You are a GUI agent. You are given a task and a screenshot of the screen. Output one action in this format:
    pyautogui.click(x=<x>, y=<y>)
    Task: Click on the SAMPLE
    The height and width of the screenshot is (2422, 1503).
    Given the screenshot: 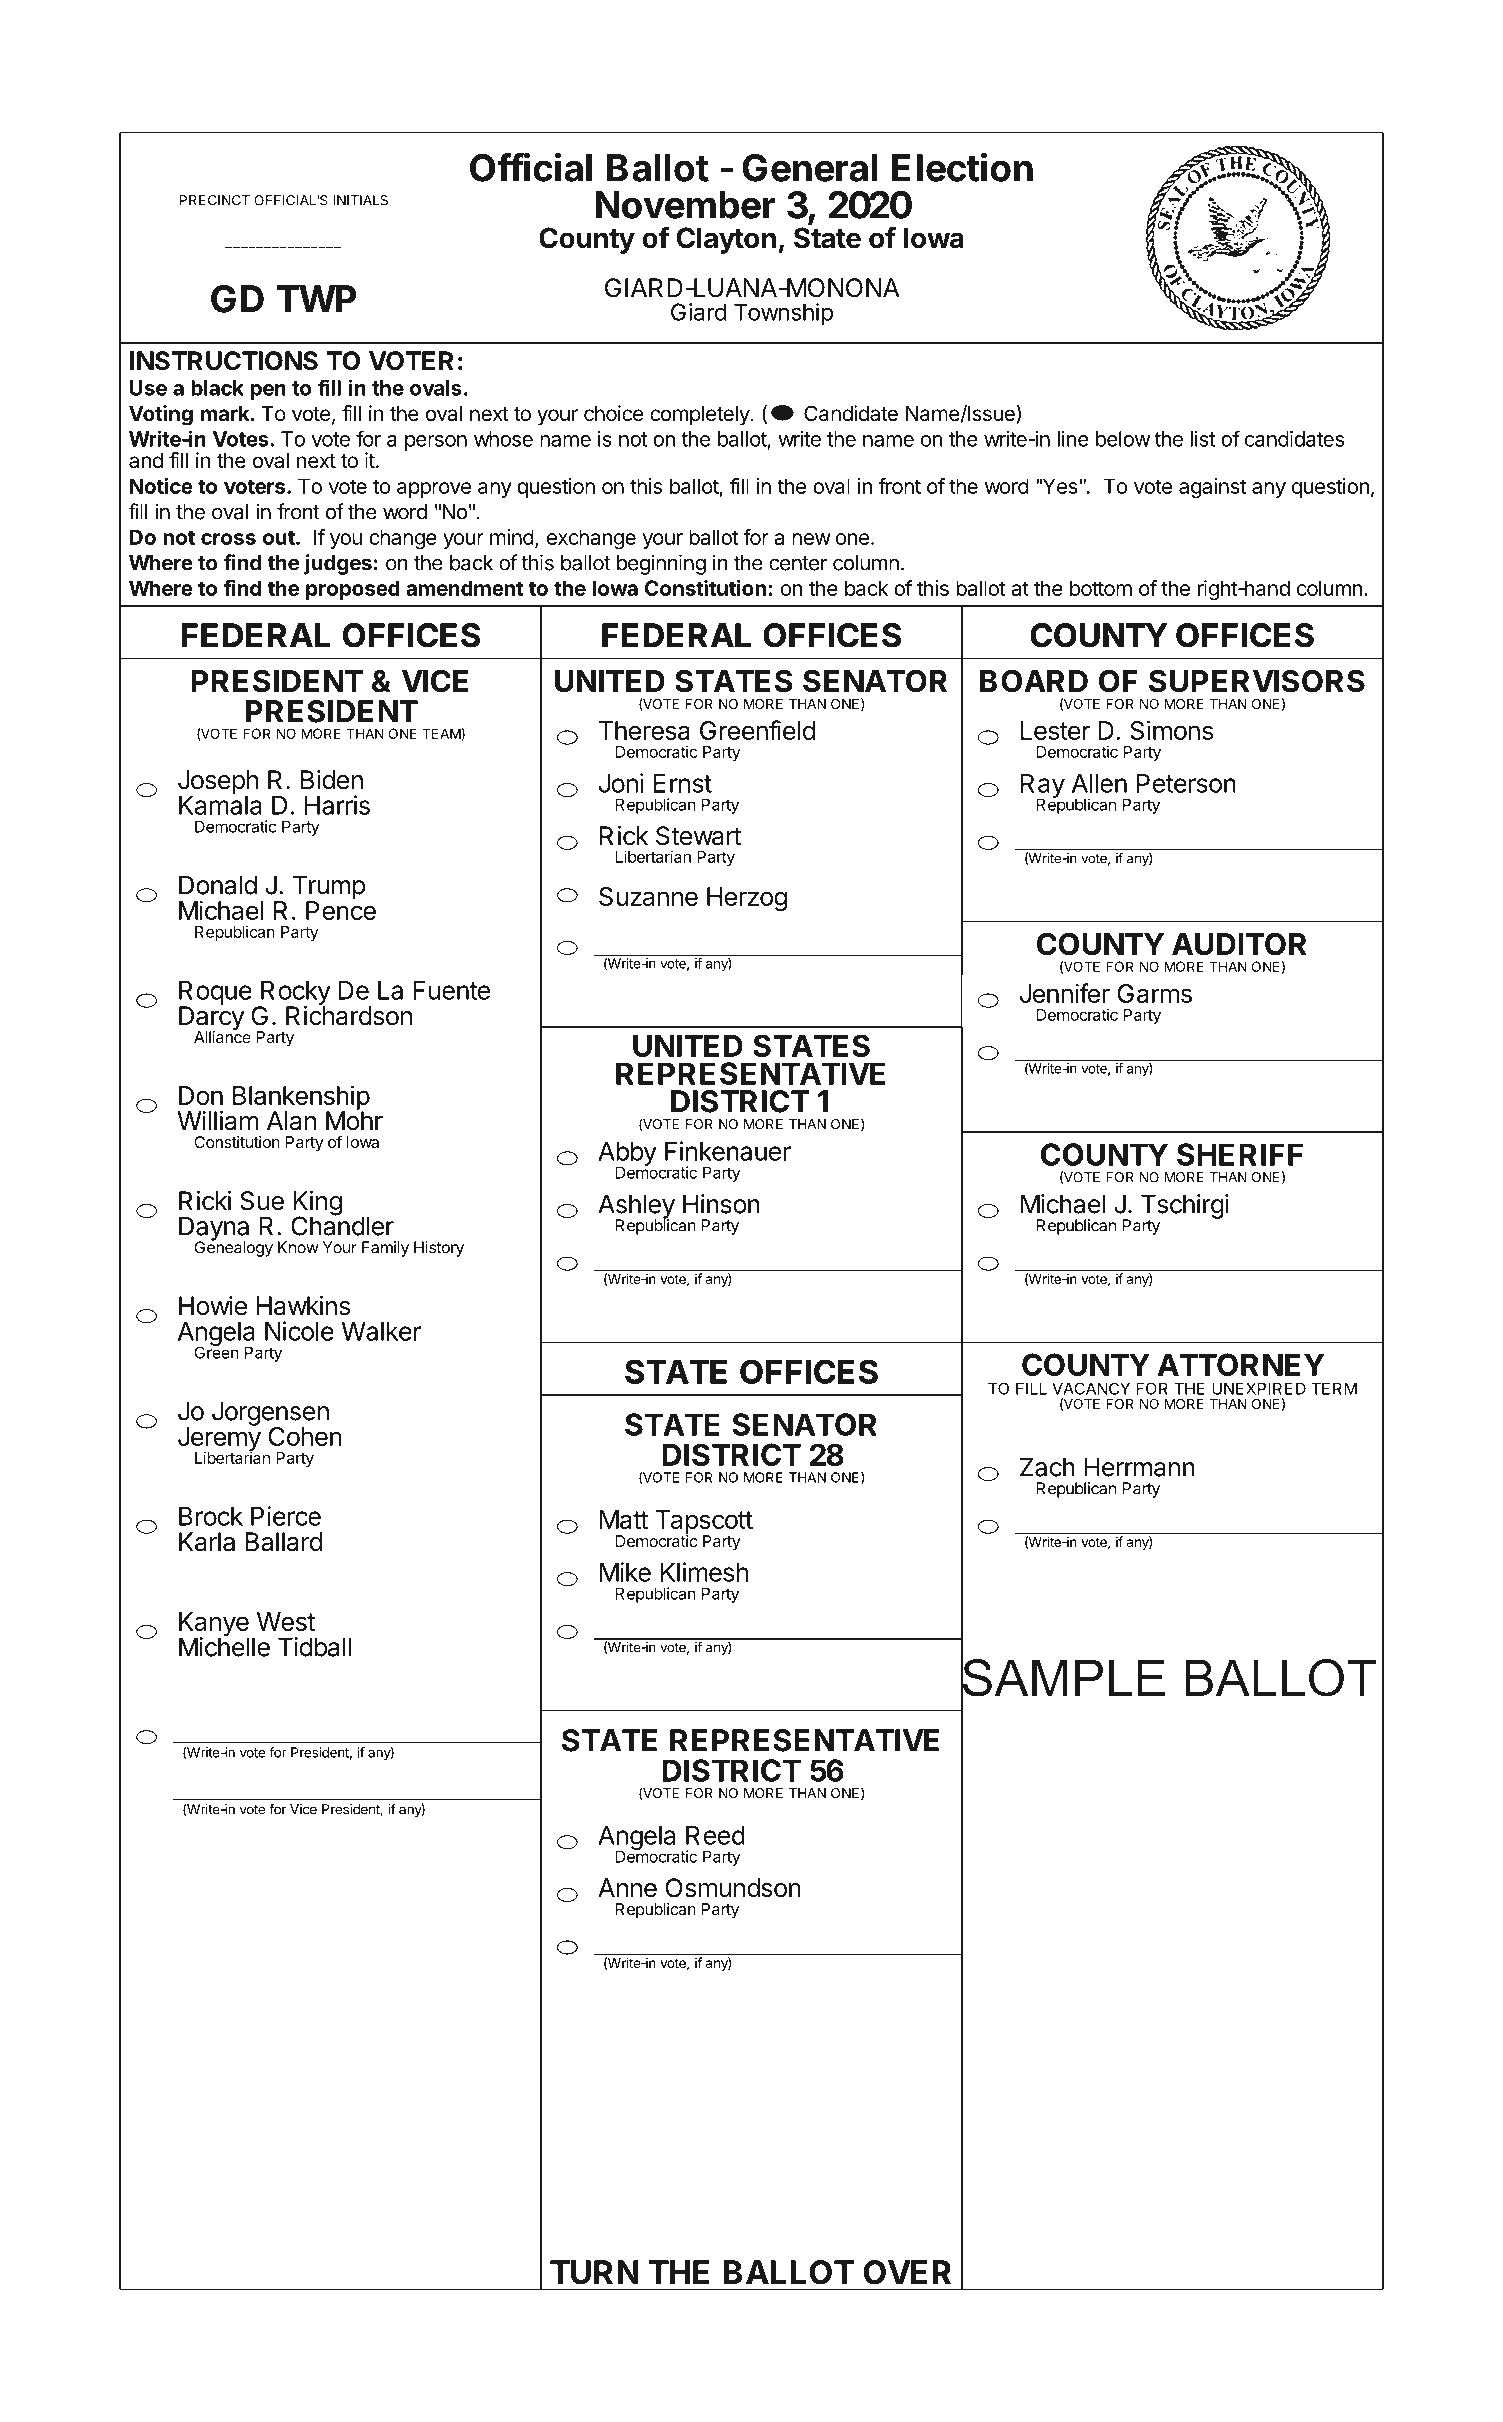 What is the action you would take?
    pyautogui.click(x=1063, y=1677)
